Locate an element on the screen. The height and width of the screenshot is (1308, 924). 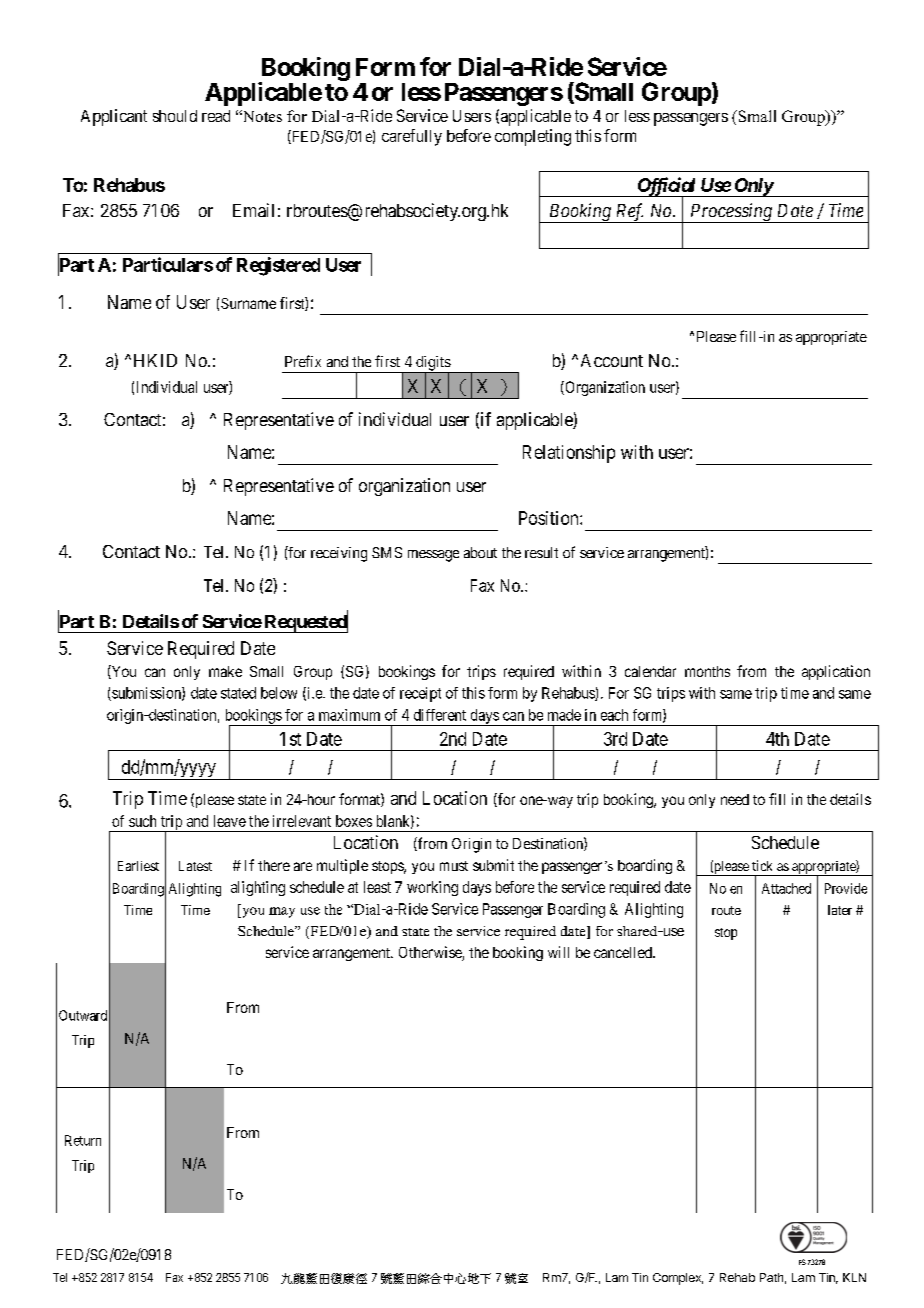
carefully is located at coordinates (412, 137).
